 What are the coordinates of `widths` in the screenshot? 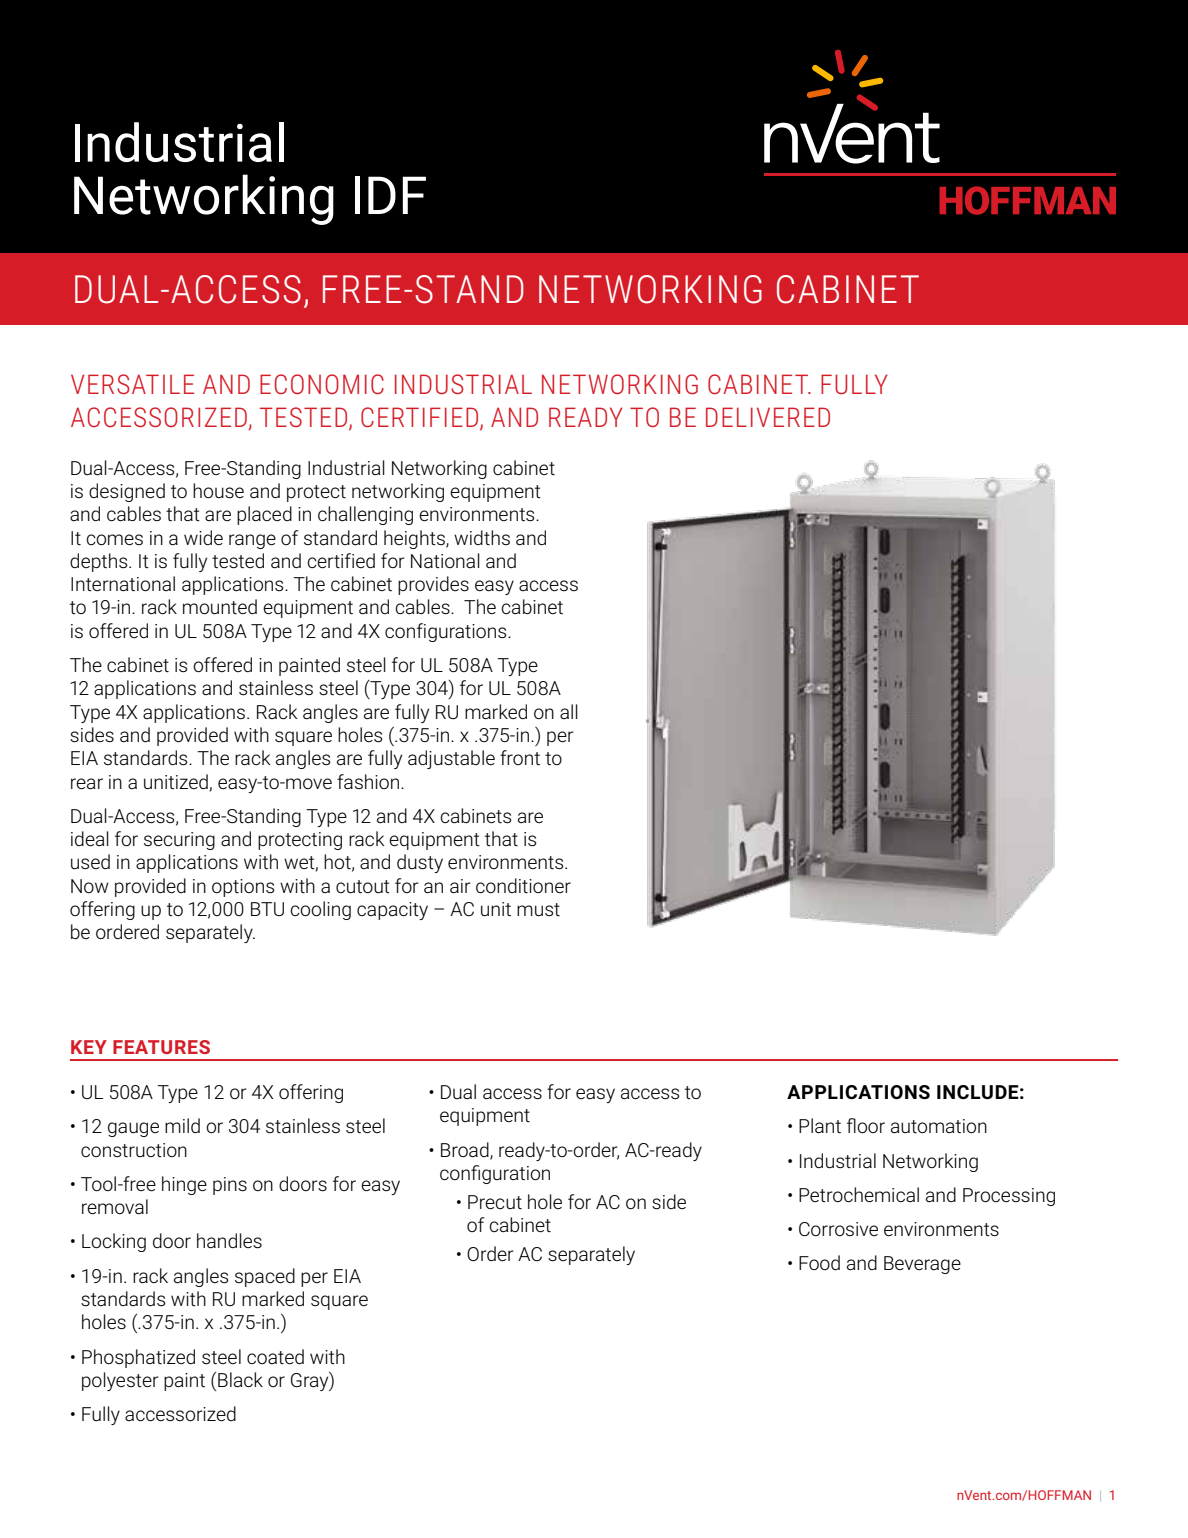 It's located at (482, 537).
